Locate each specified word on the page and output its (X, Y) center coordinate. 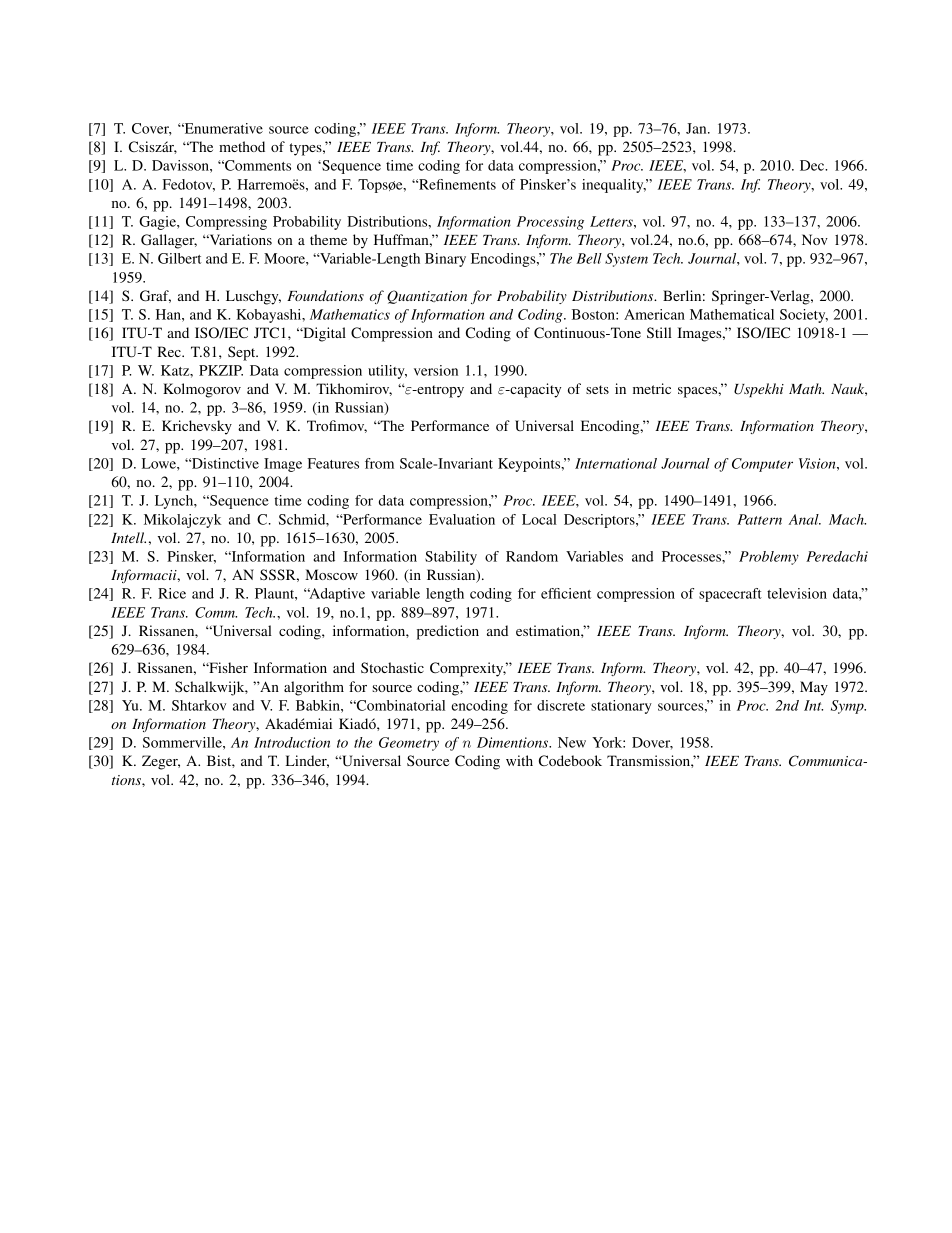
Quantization (427, 297)
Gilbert (180, 258)
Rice (172, 593)
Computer (762, 465)
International (616, 463)
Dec (813, 165)
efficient (566, 593)
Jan (697, 128)
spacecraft (730, 595)
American (654, 314)
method (242, 146)
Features (333, 463)
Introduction (292, 742)
